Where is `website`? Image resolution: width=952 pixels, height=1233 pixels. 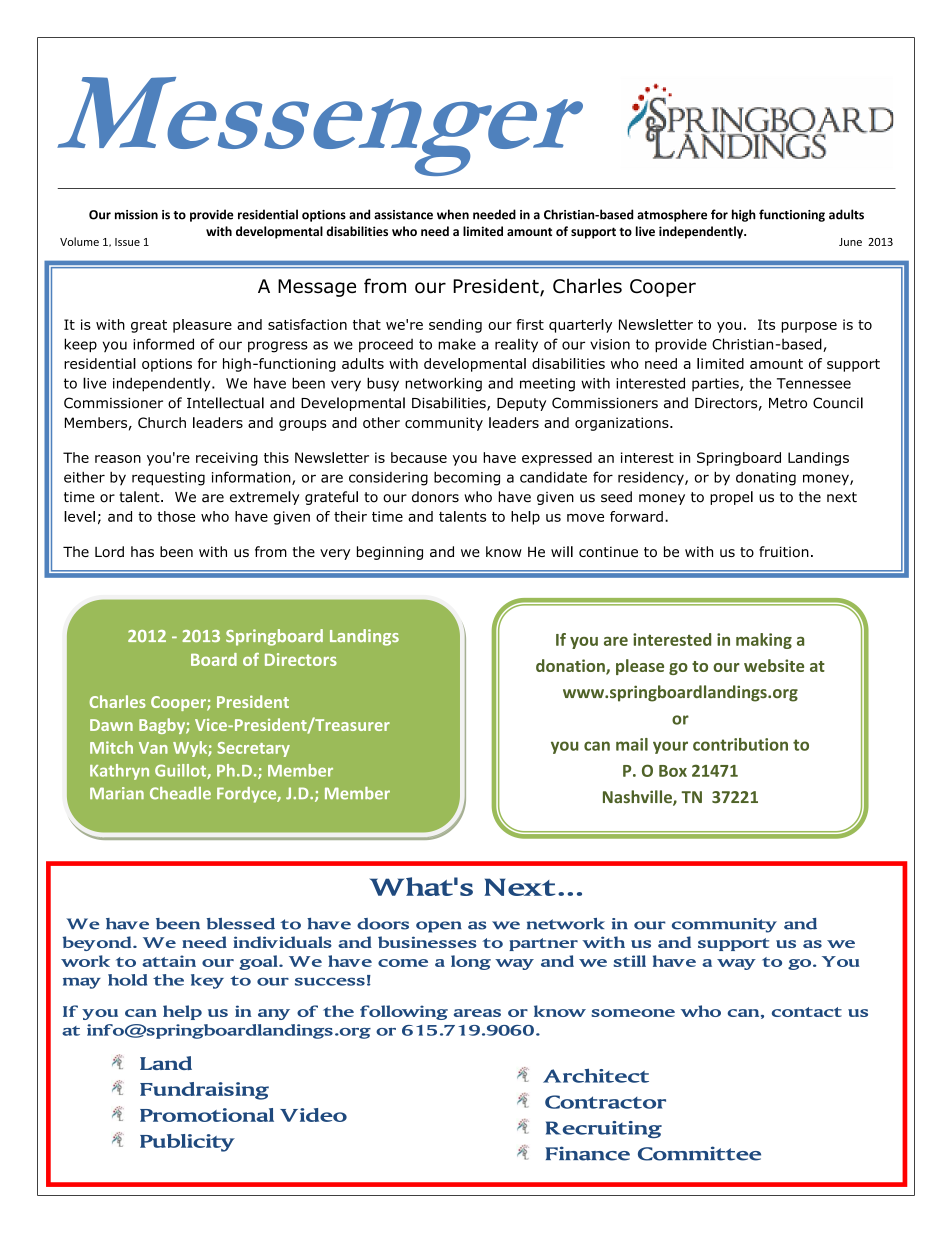
website is located at coordinates (774, 665).
